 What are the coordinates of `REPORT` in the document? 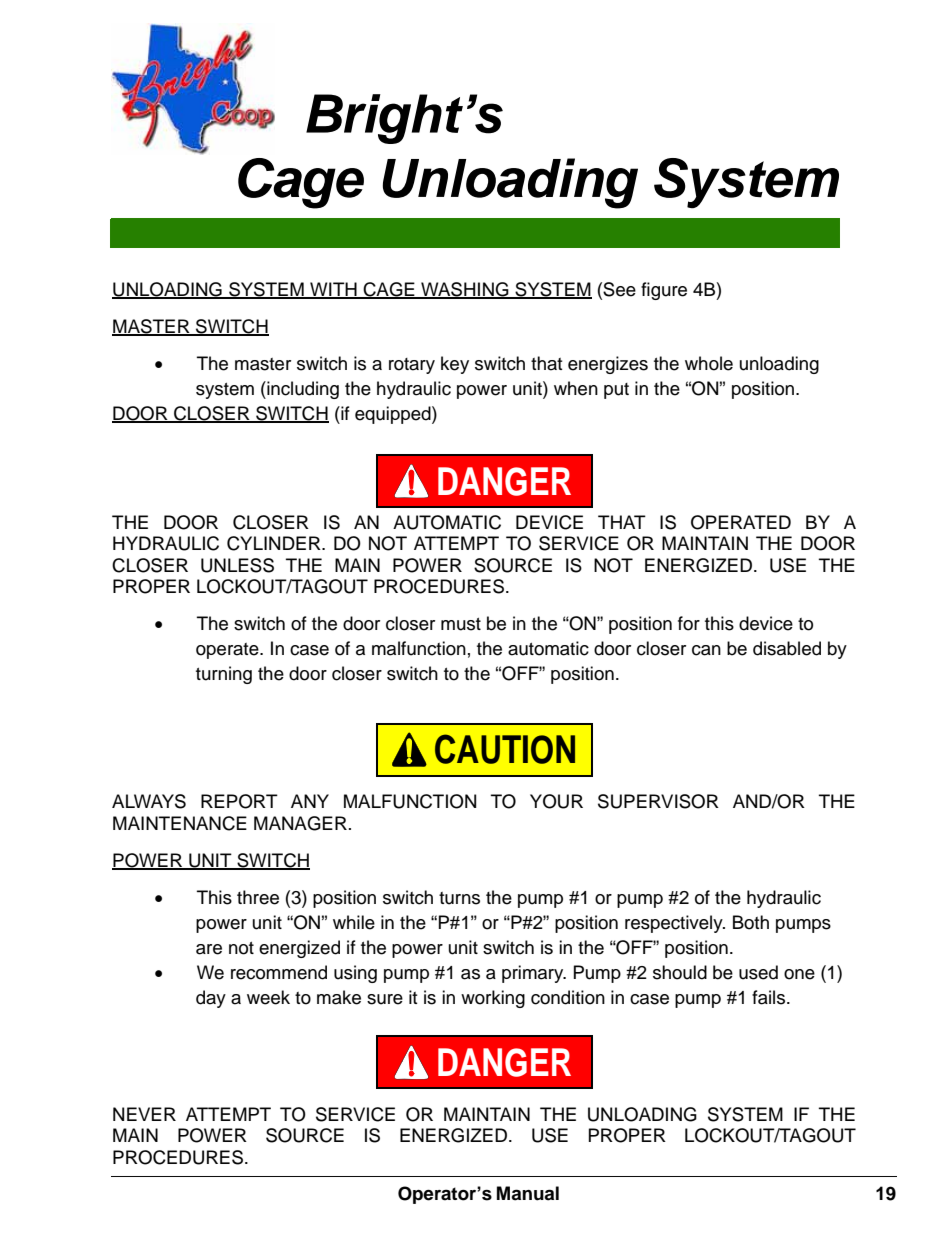 It's located at (239, 801).
